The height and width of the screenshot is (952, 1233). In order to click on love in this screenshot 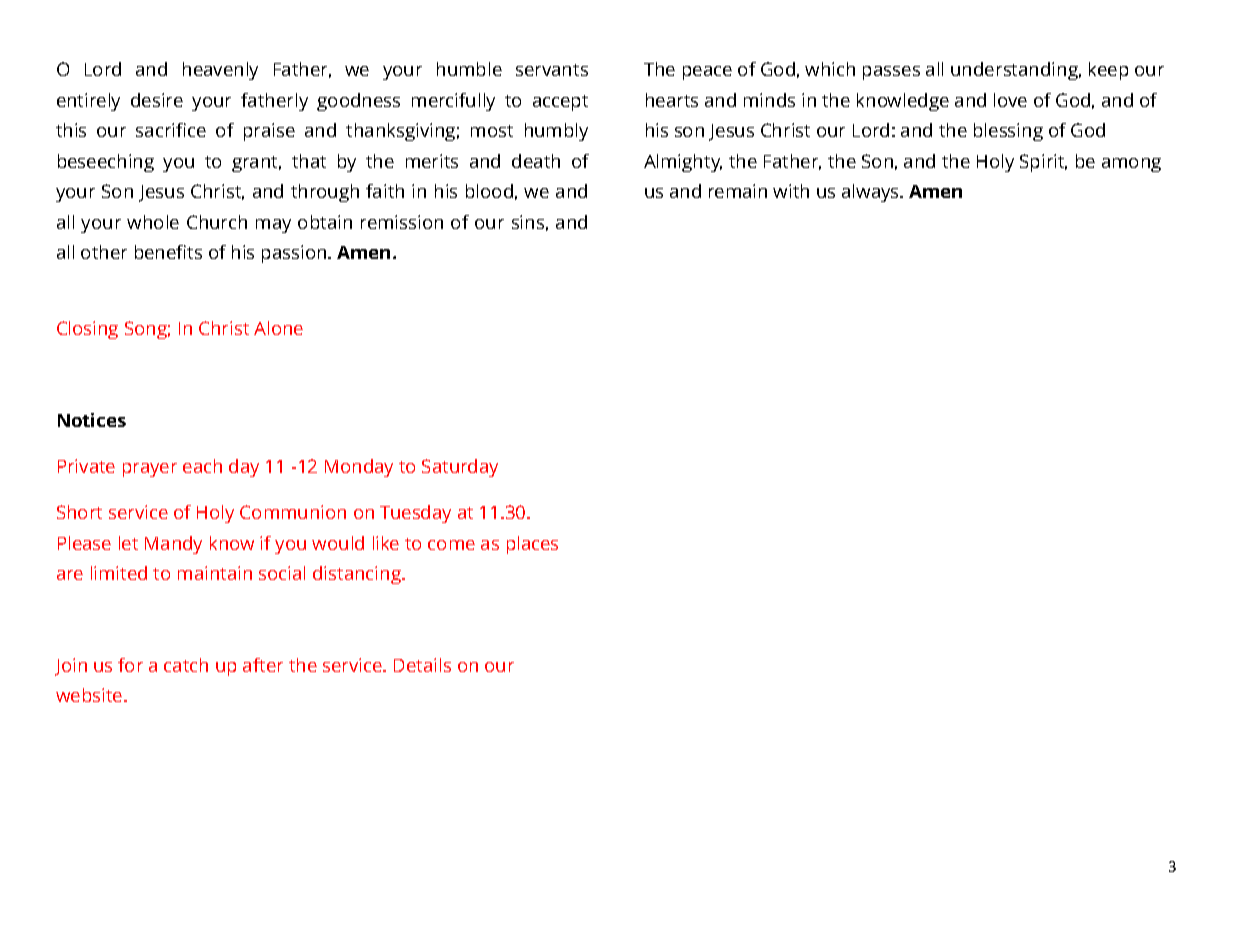, I will do `click(1010, 100)`.
